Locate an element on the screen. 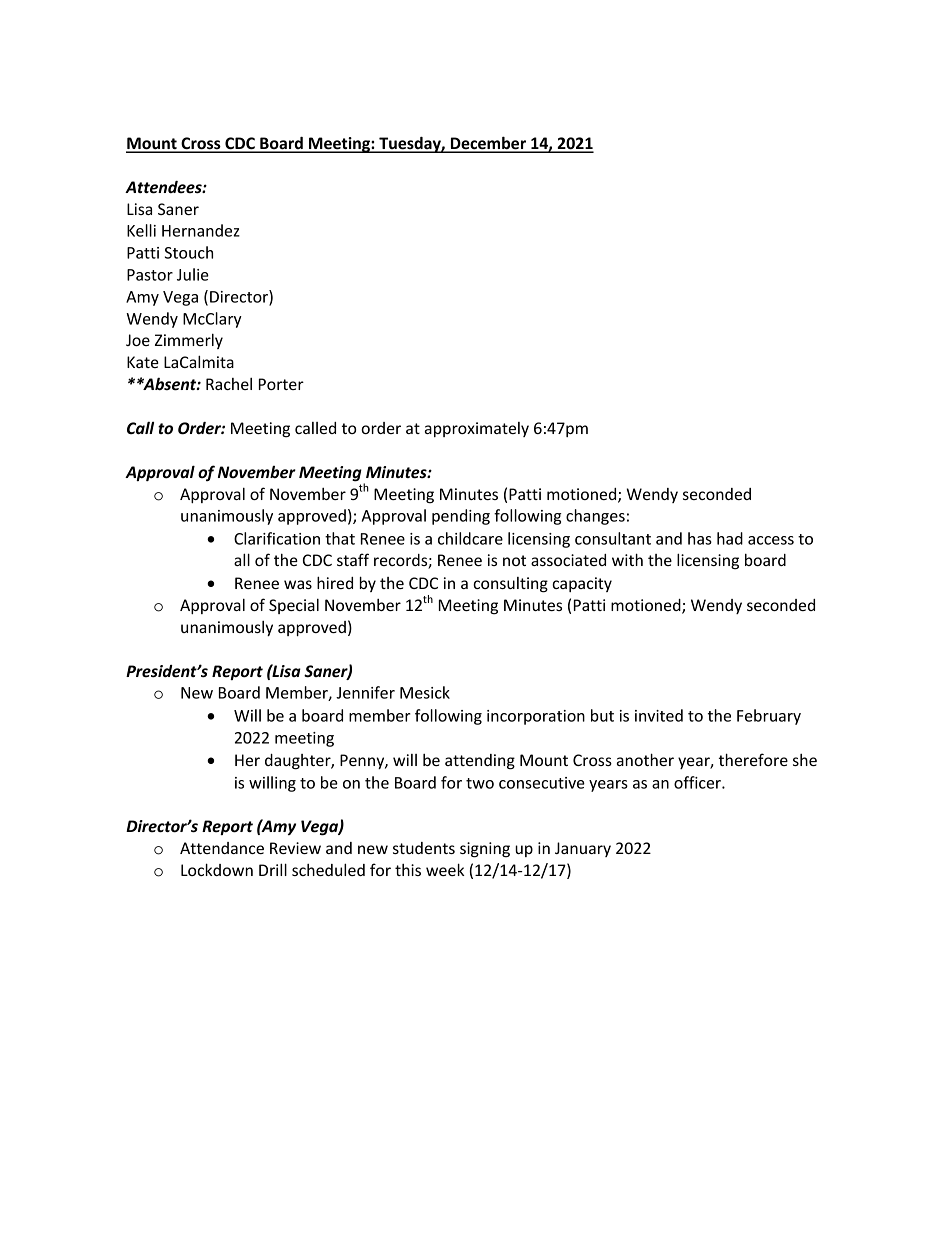  Hernandez is located at coordinates (201, 230).
